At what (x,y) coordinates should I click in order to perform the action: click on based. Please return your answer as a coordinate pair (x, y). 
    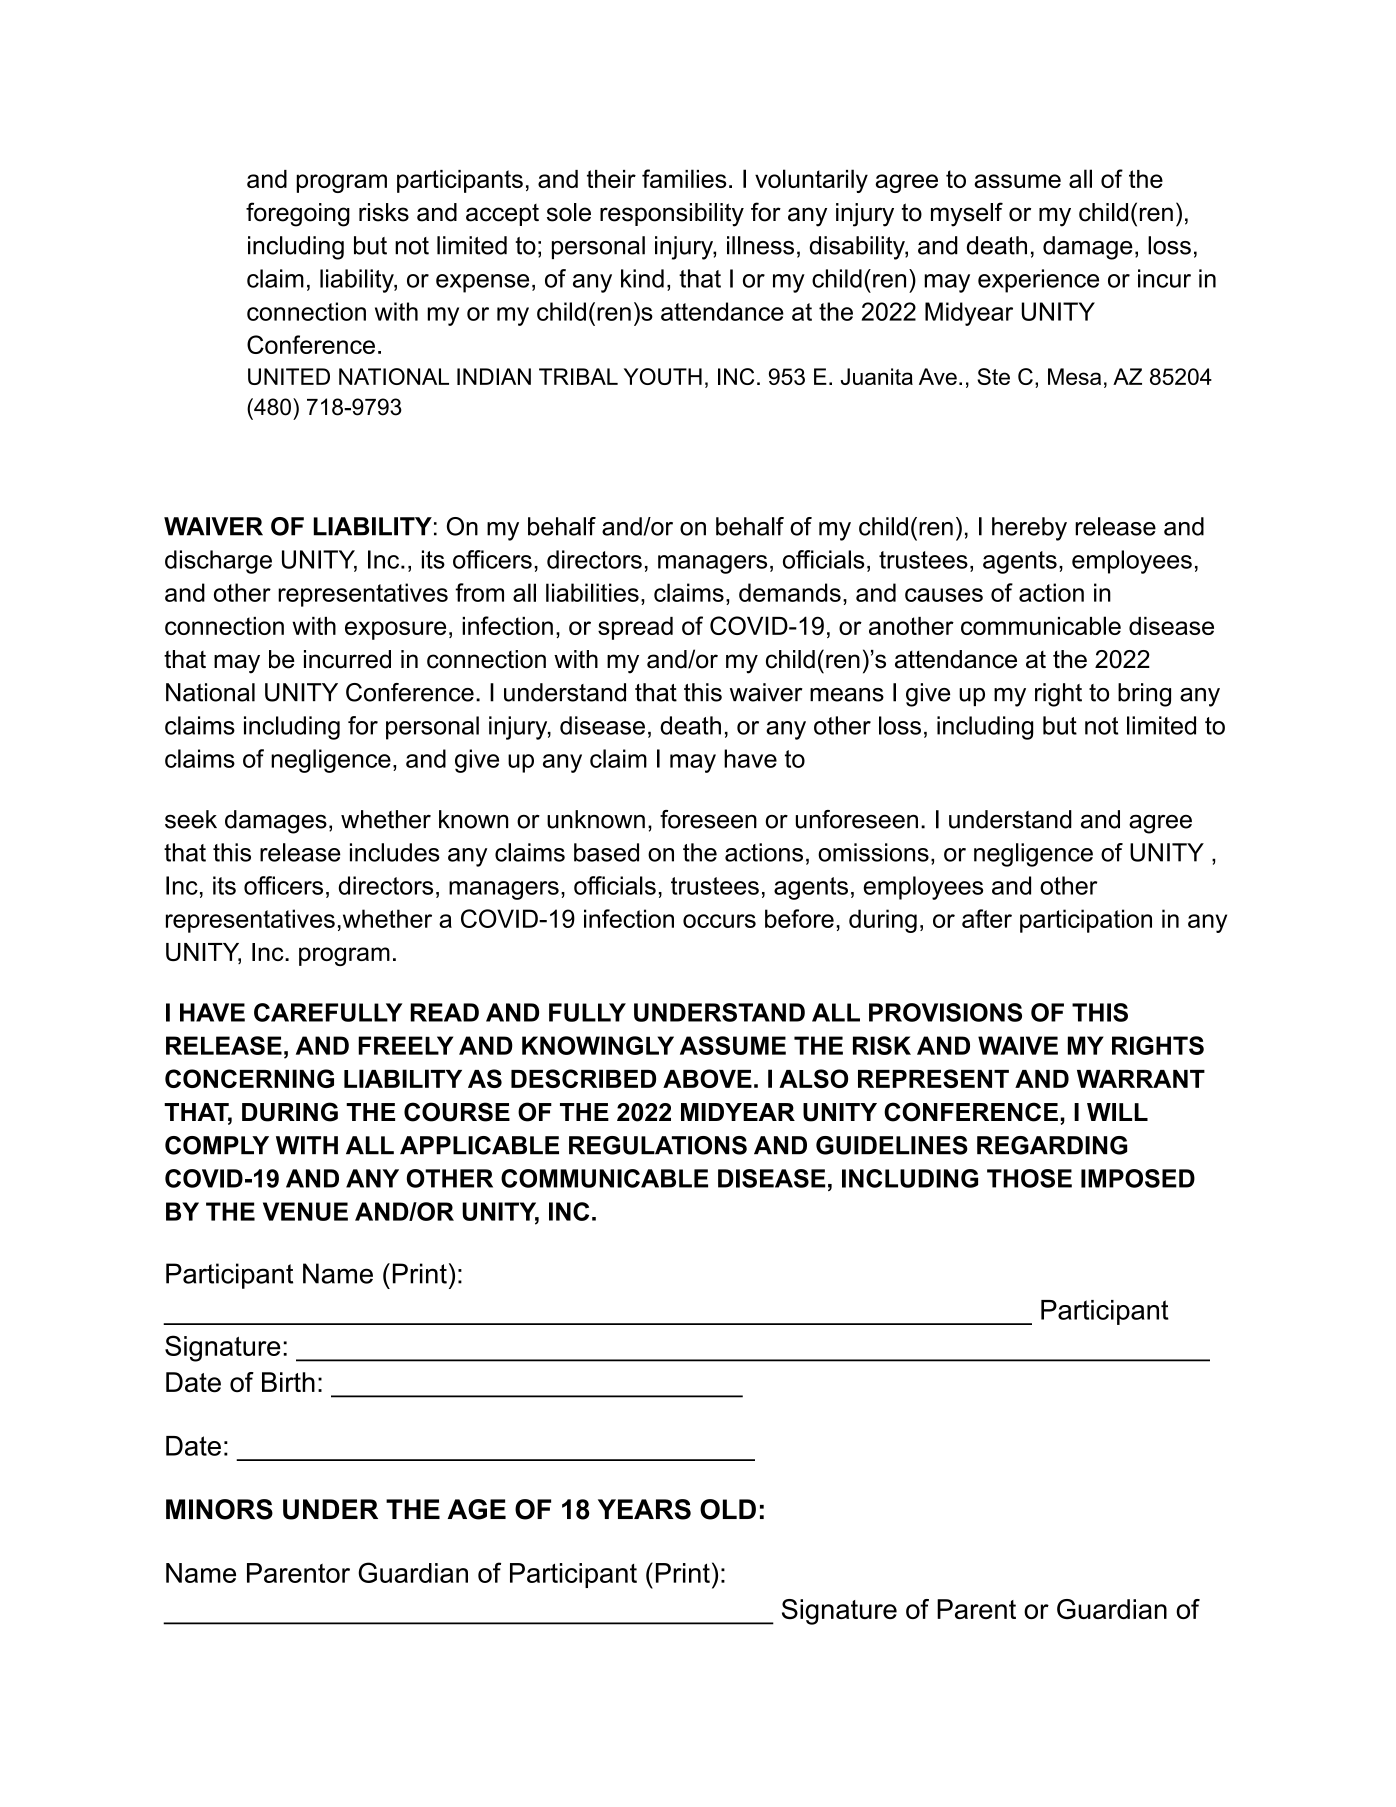
    Looking at the image, I should click on (606, 852).
